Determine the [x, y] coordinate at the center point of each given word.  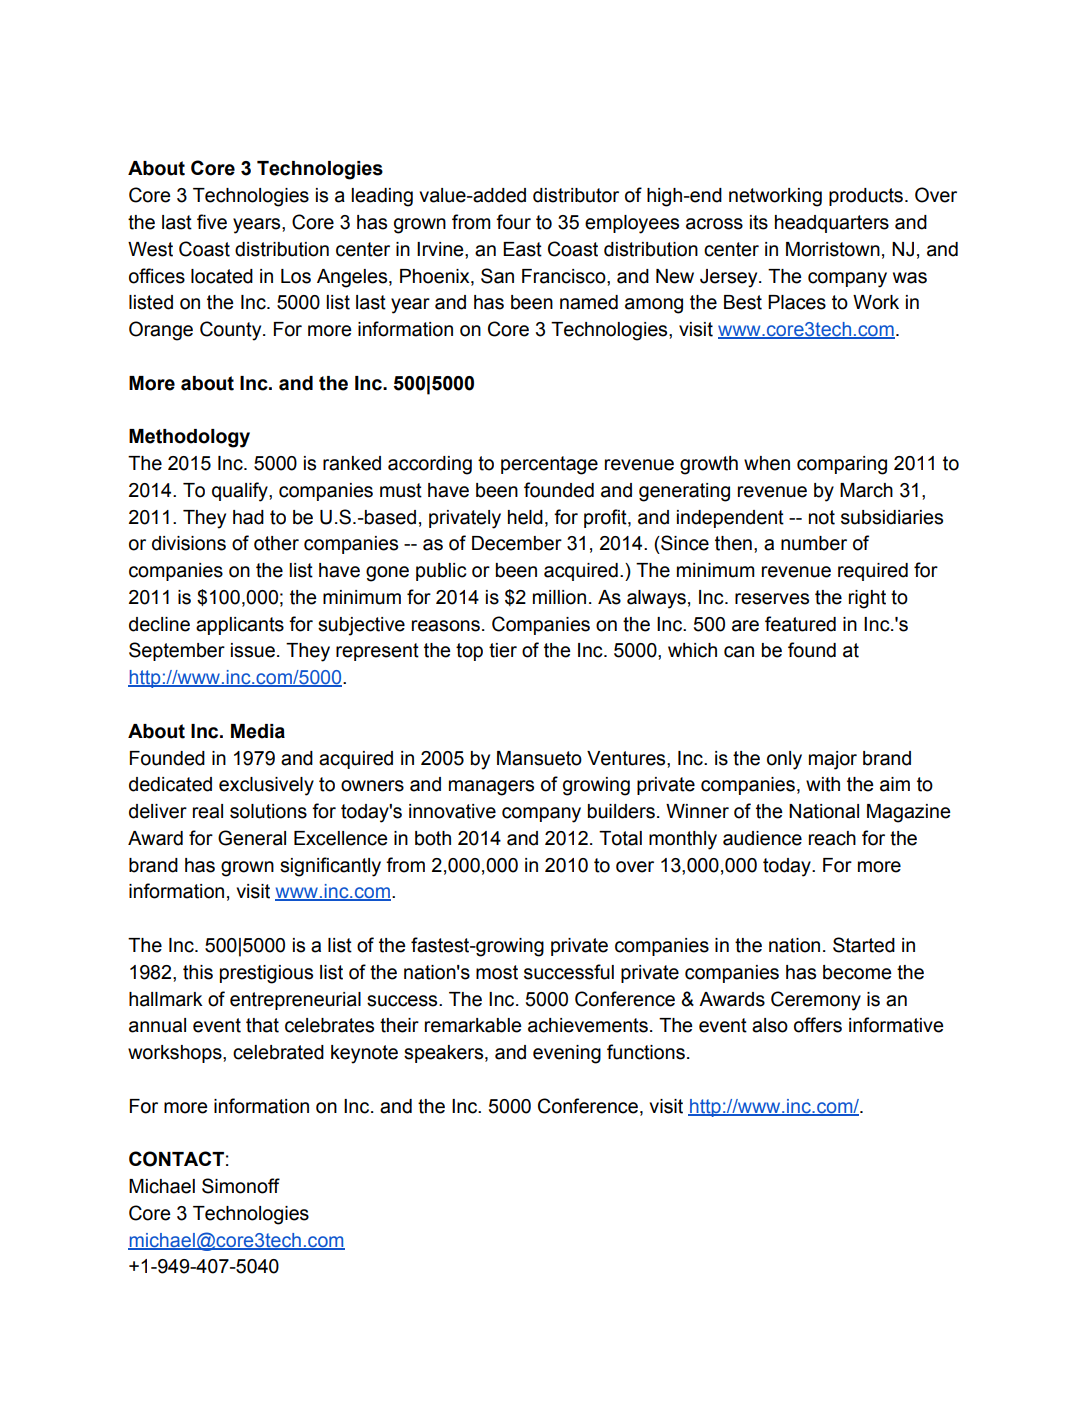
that [262, 1025]
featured [800, 624]
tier [503, 650]
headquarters [832, 224]
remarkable [473, 1025]
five [212, 222]
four [513, 222]
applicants [240, 626]
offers [818, 1025]
